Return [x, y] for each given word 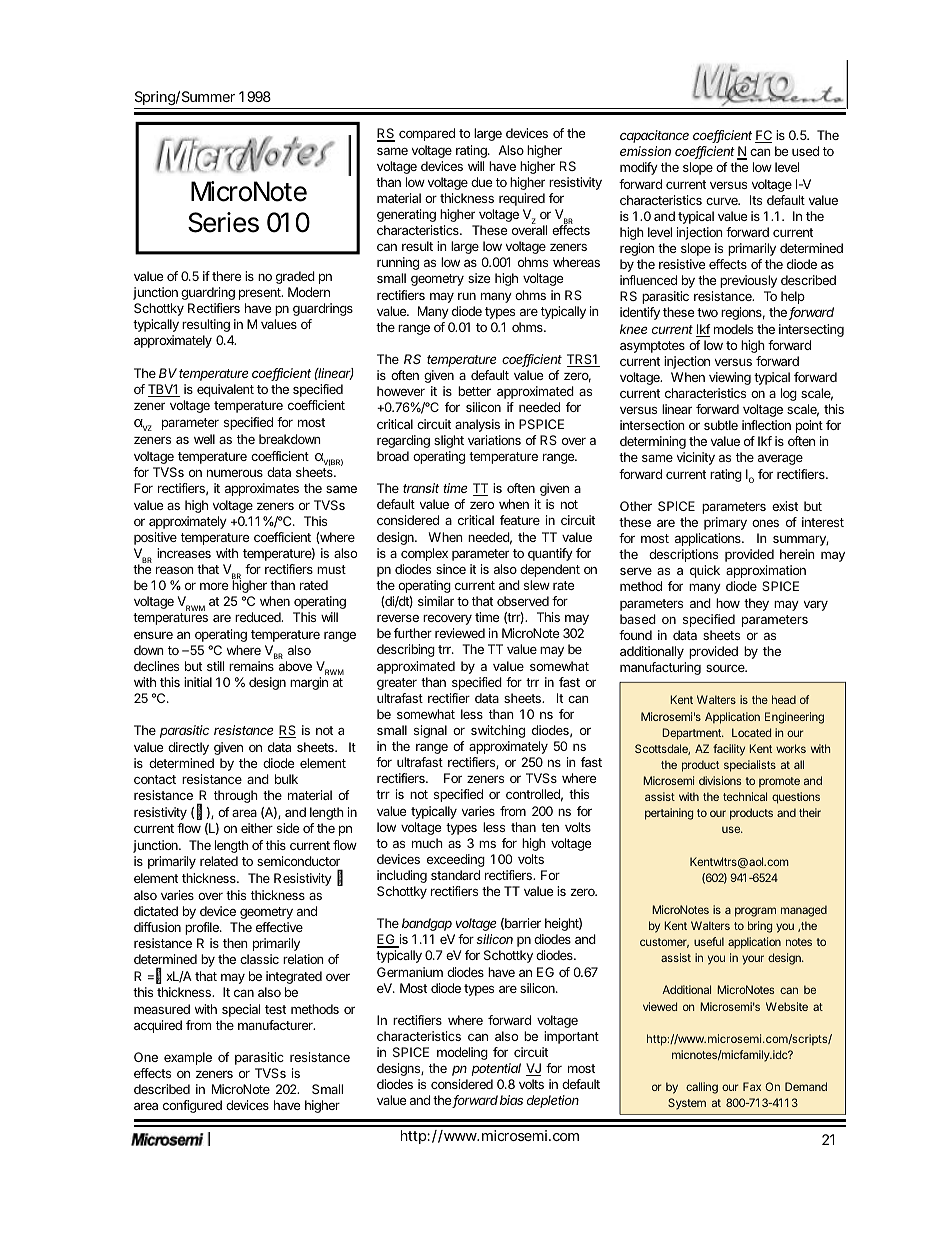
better [474, 391]
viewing [730, 378]
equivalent [225, 390]
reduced [259, 617]
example [188, 1058]
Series [223, 222]
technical [745, 796]
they [756, 604]
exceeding [456, 860]
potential [496, 1069]
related [219, 861]
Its [756, 200]
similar [436, 601]
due [481, 182]
